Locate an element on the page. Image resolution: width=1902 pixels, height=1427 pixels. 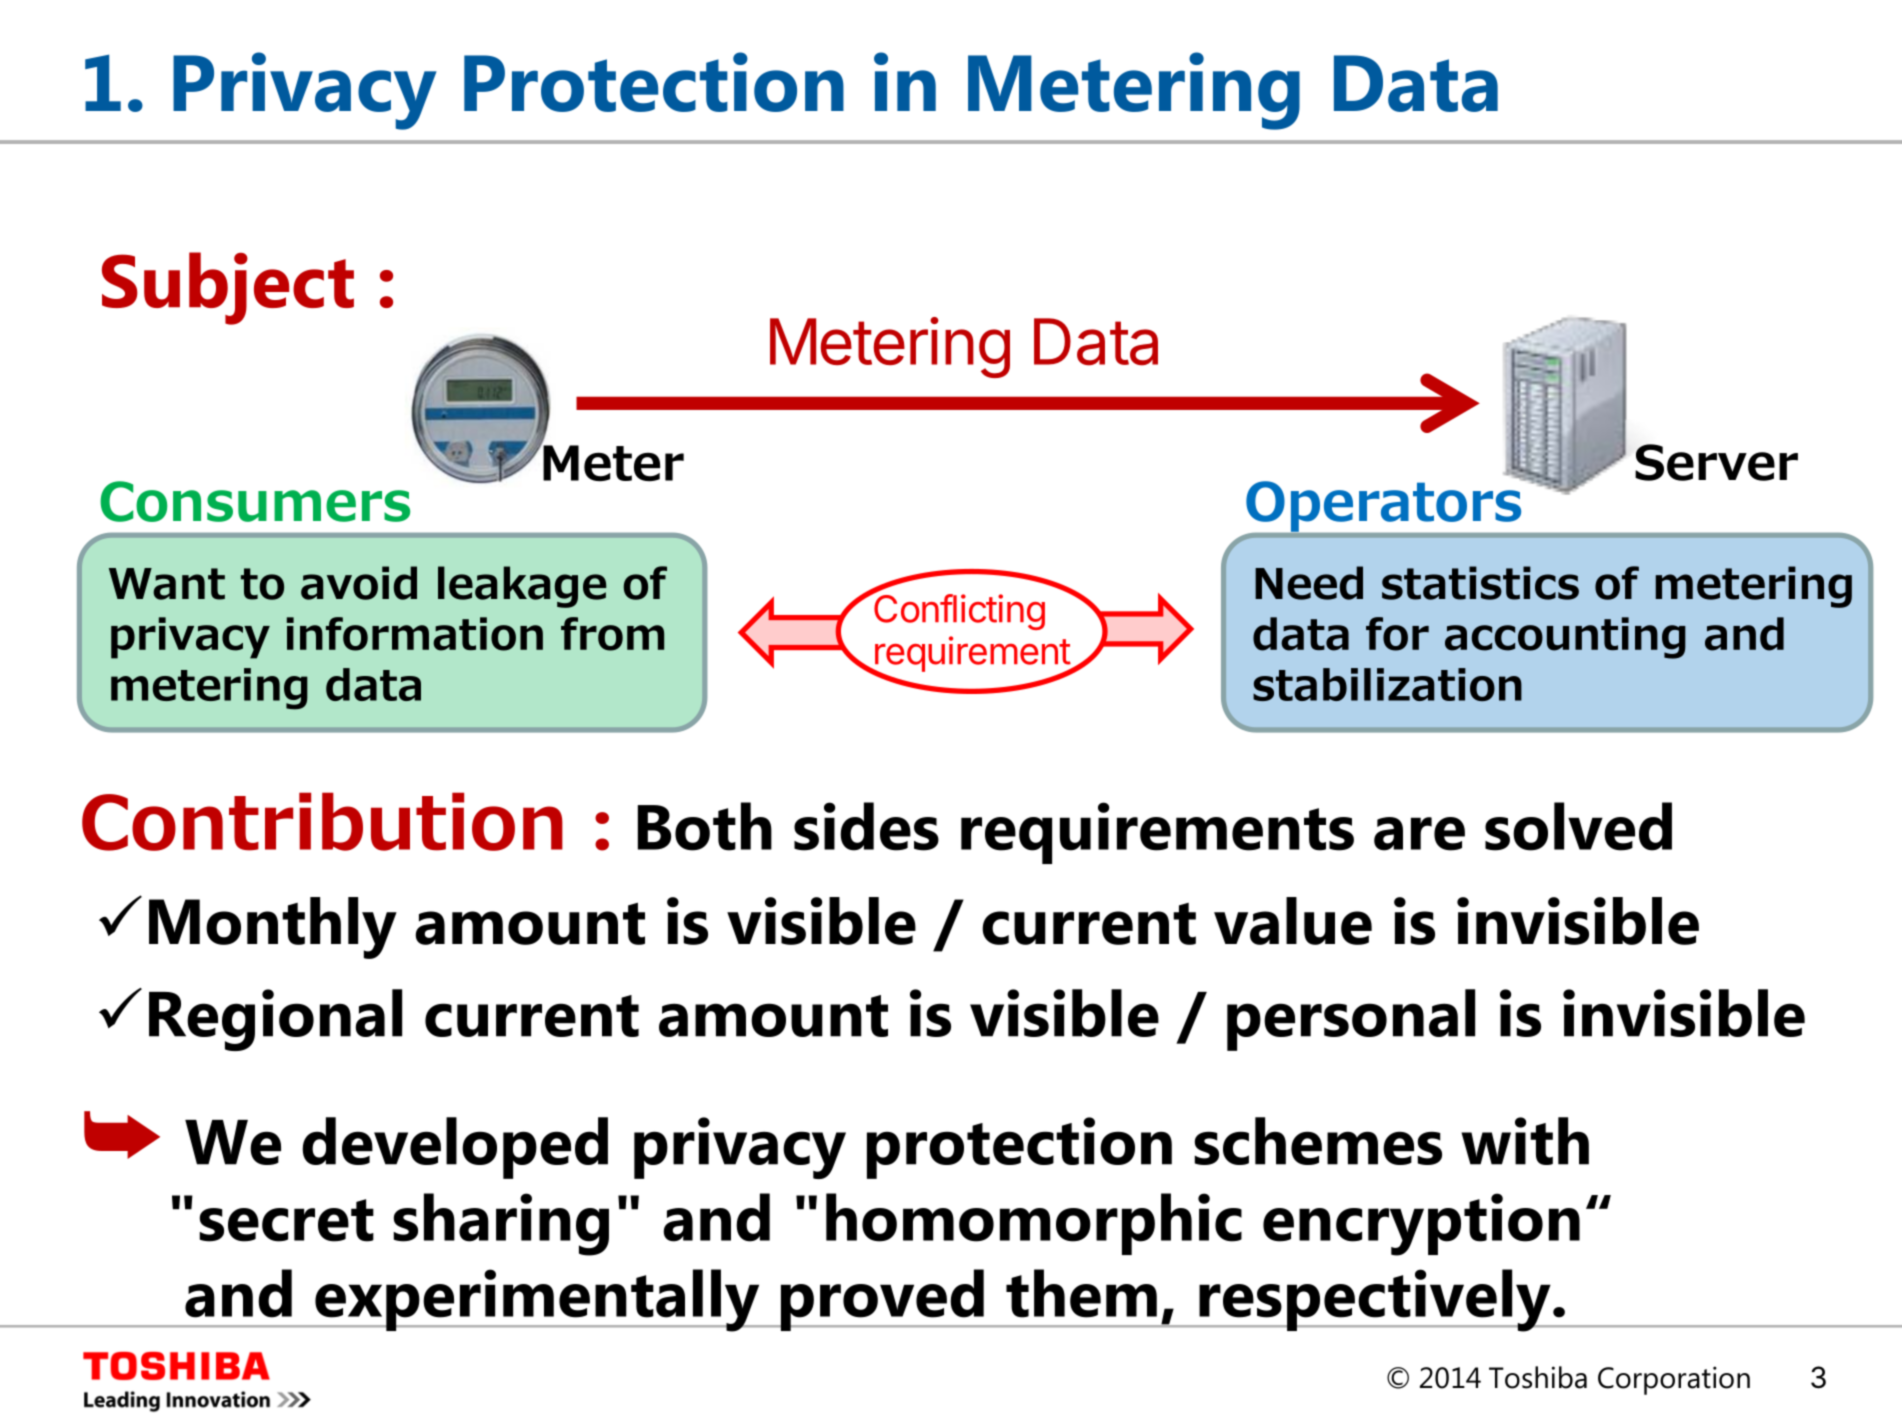
proved is located at coordinates (882, 1300).
